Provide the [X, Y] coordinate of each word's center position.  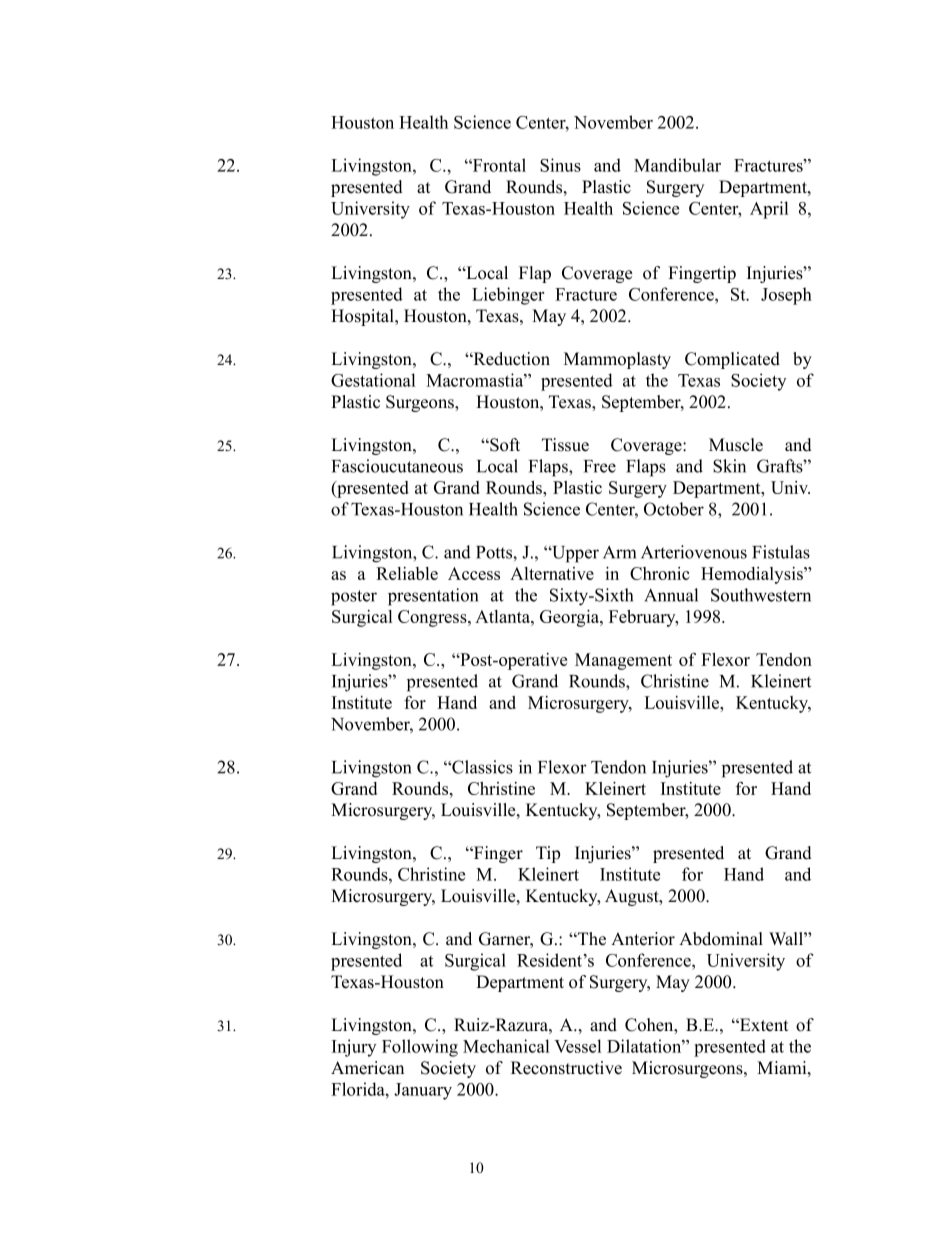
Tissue [565, 445]
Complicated [732, 360]
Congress [433, 618]
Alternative [552, 573]
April [769, 210]
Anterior [643, 939]
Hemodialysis [753, 575]
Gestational [373, 380]
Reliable [407, 573]
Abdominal [721, 939]
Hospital [363, 317]
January [423, 1091]
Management [623, 661]
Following [420, 1048]
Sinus [560, 165]
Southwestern [761, 595]
